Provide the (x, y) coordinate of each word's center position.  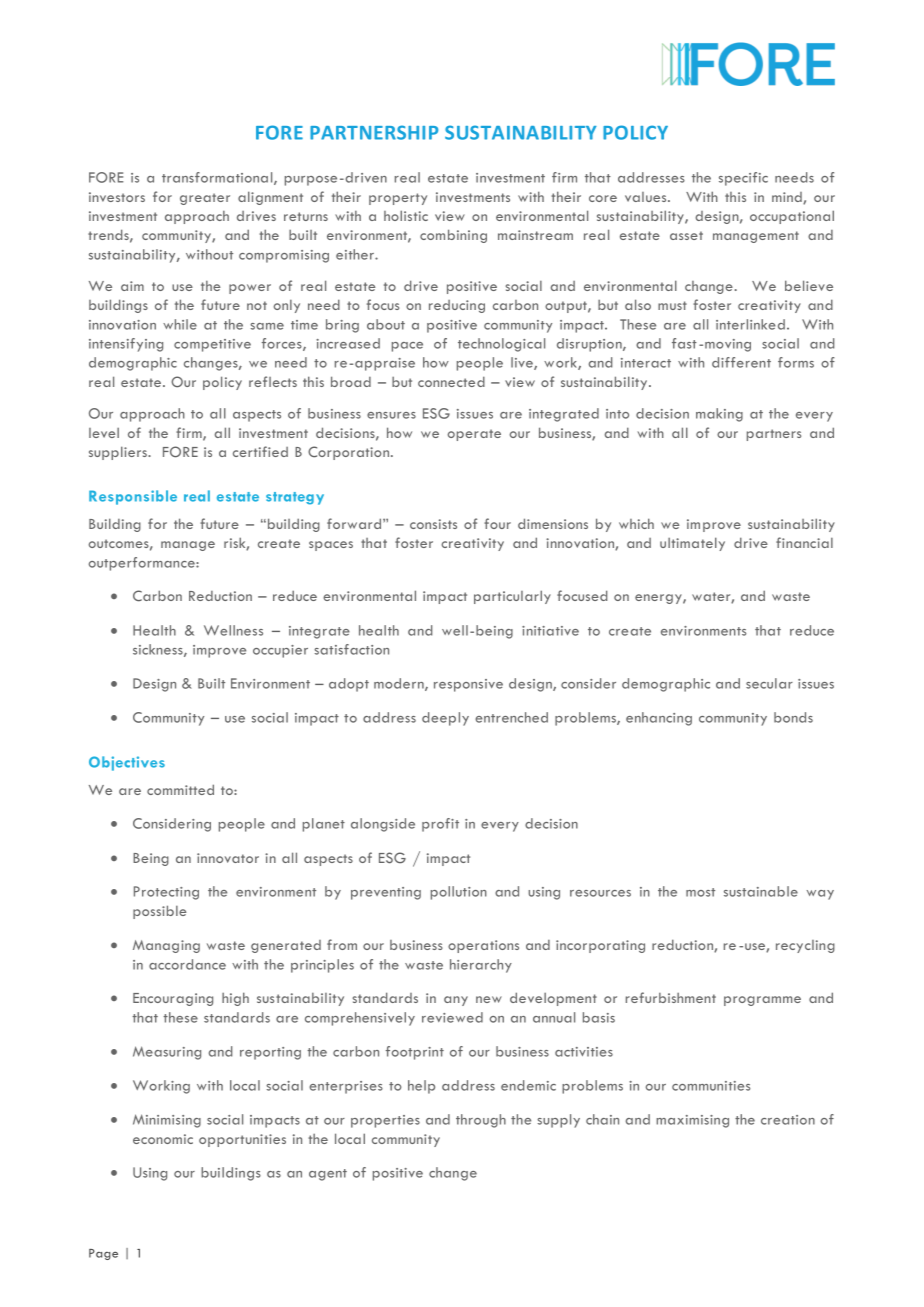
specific (743, 179)
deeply (445, 719)
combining (453, 236)
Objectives (127, 763)
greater (205, 199)
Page (103, 1254)
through (481, 1121)
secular (769, 683)
